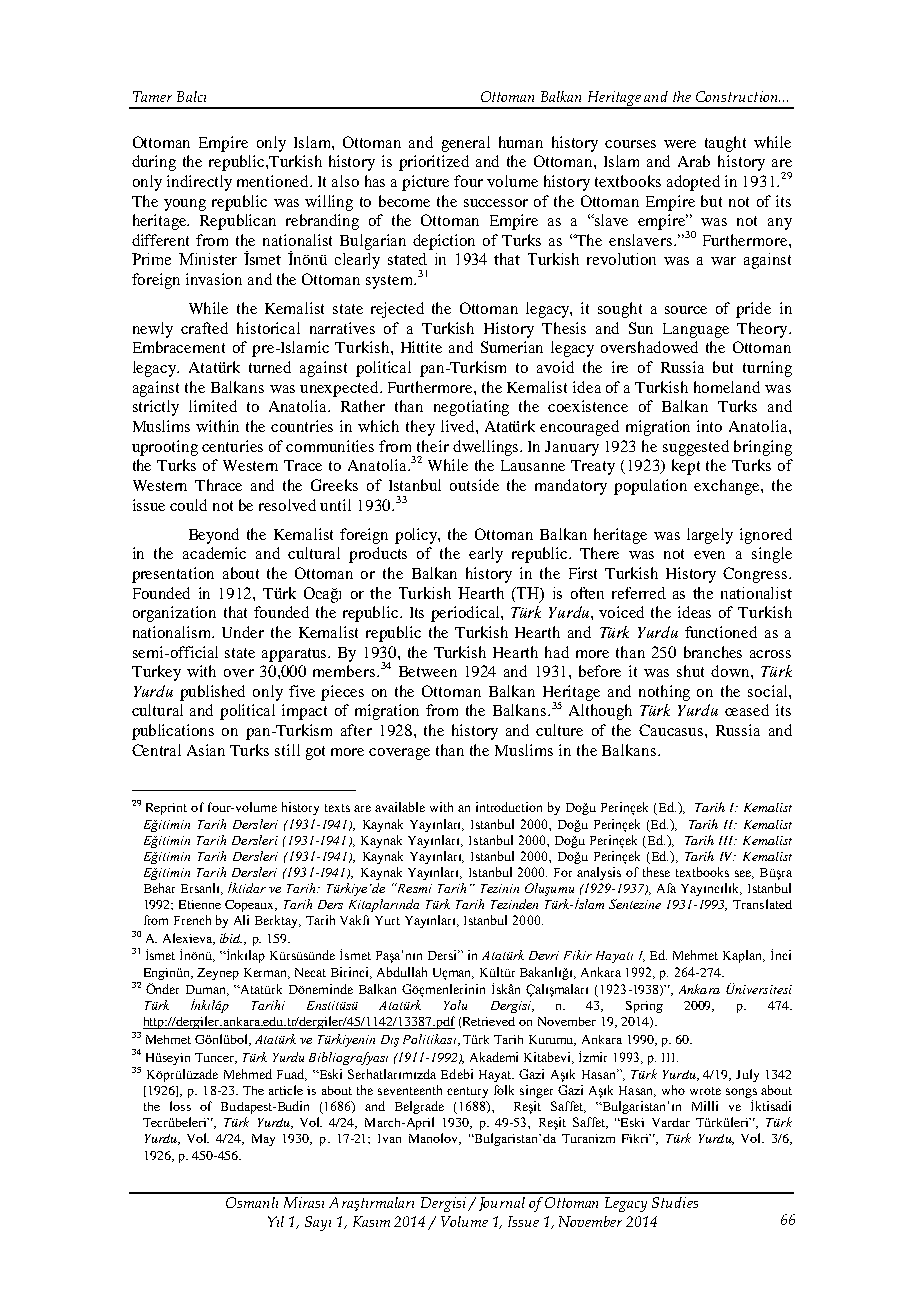 This screenshot has height=1308, width=924. What do you see at coordinates (466, 614) in the screenshot?
I see `periodical` at bounding box center [466, 614].
